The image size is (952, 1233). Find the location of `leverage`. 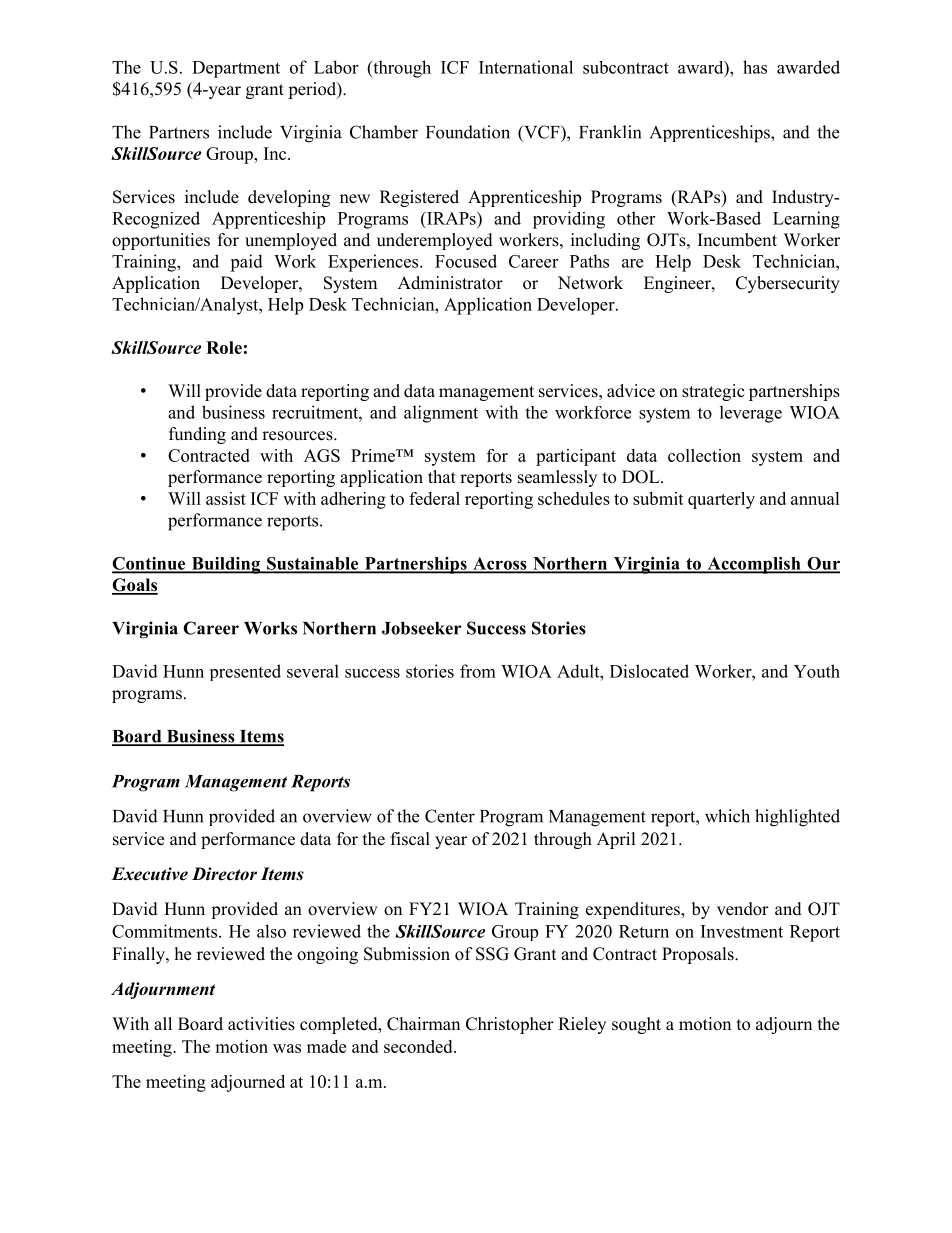

leverage is located at coordinates (751, 414).
